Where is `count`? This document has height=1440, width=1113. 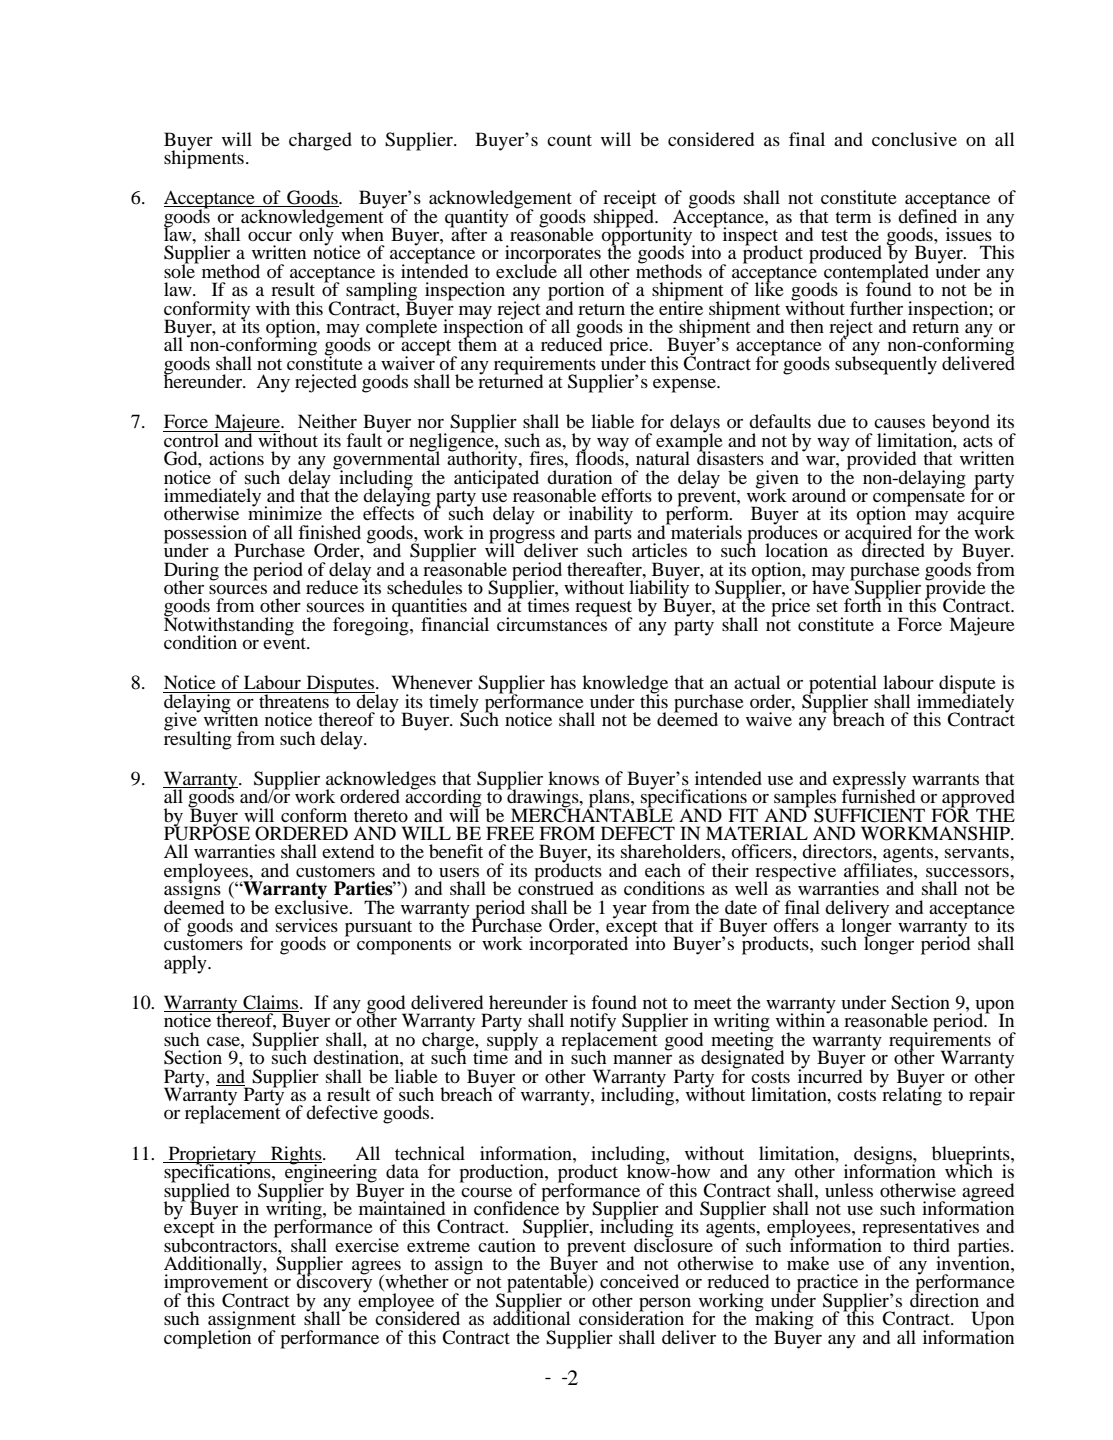
count is located at coordinates (569, 140).
